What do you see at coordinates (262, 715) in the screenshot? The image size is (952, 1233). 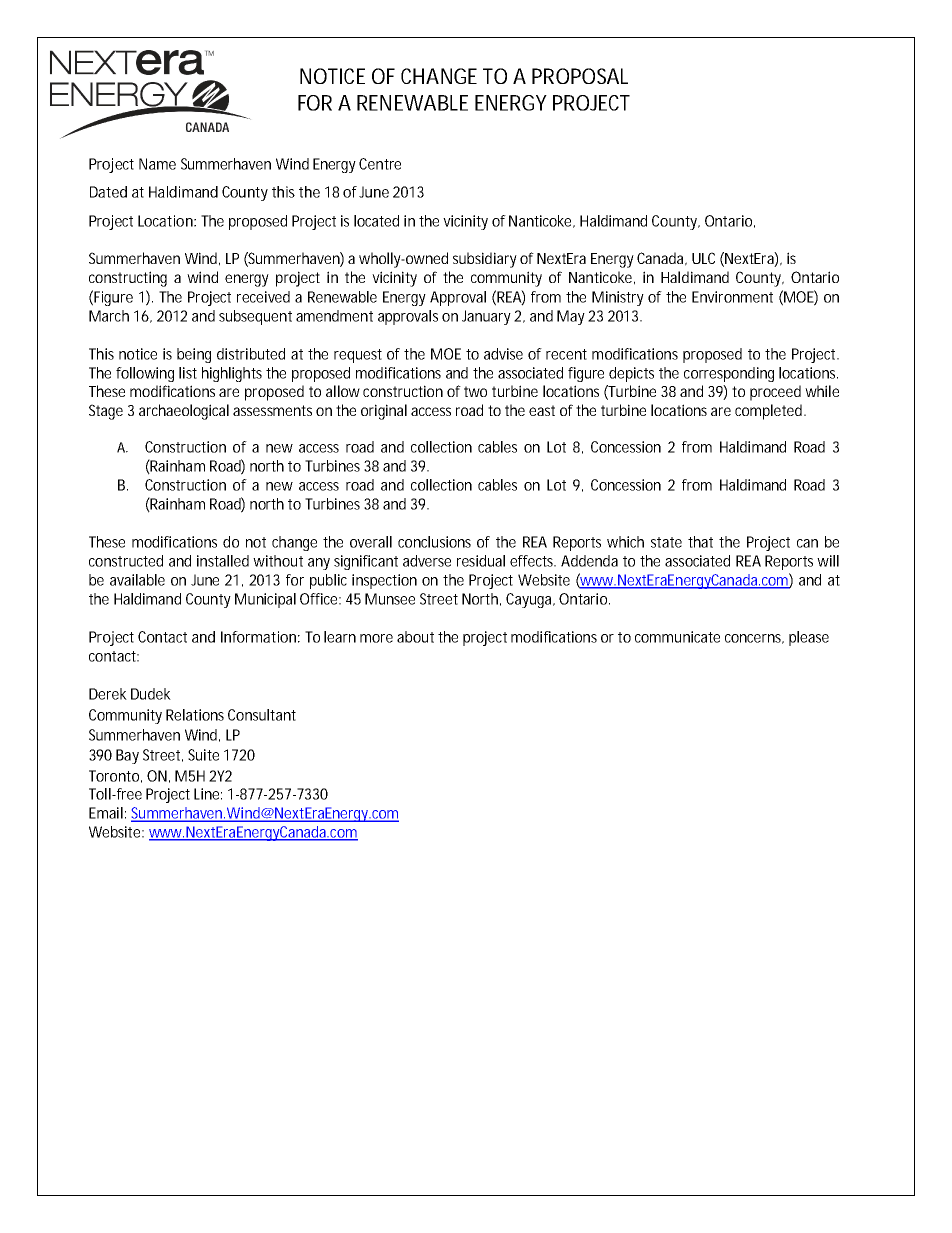 I see `Consultant` at bounding box center [262, 715].
